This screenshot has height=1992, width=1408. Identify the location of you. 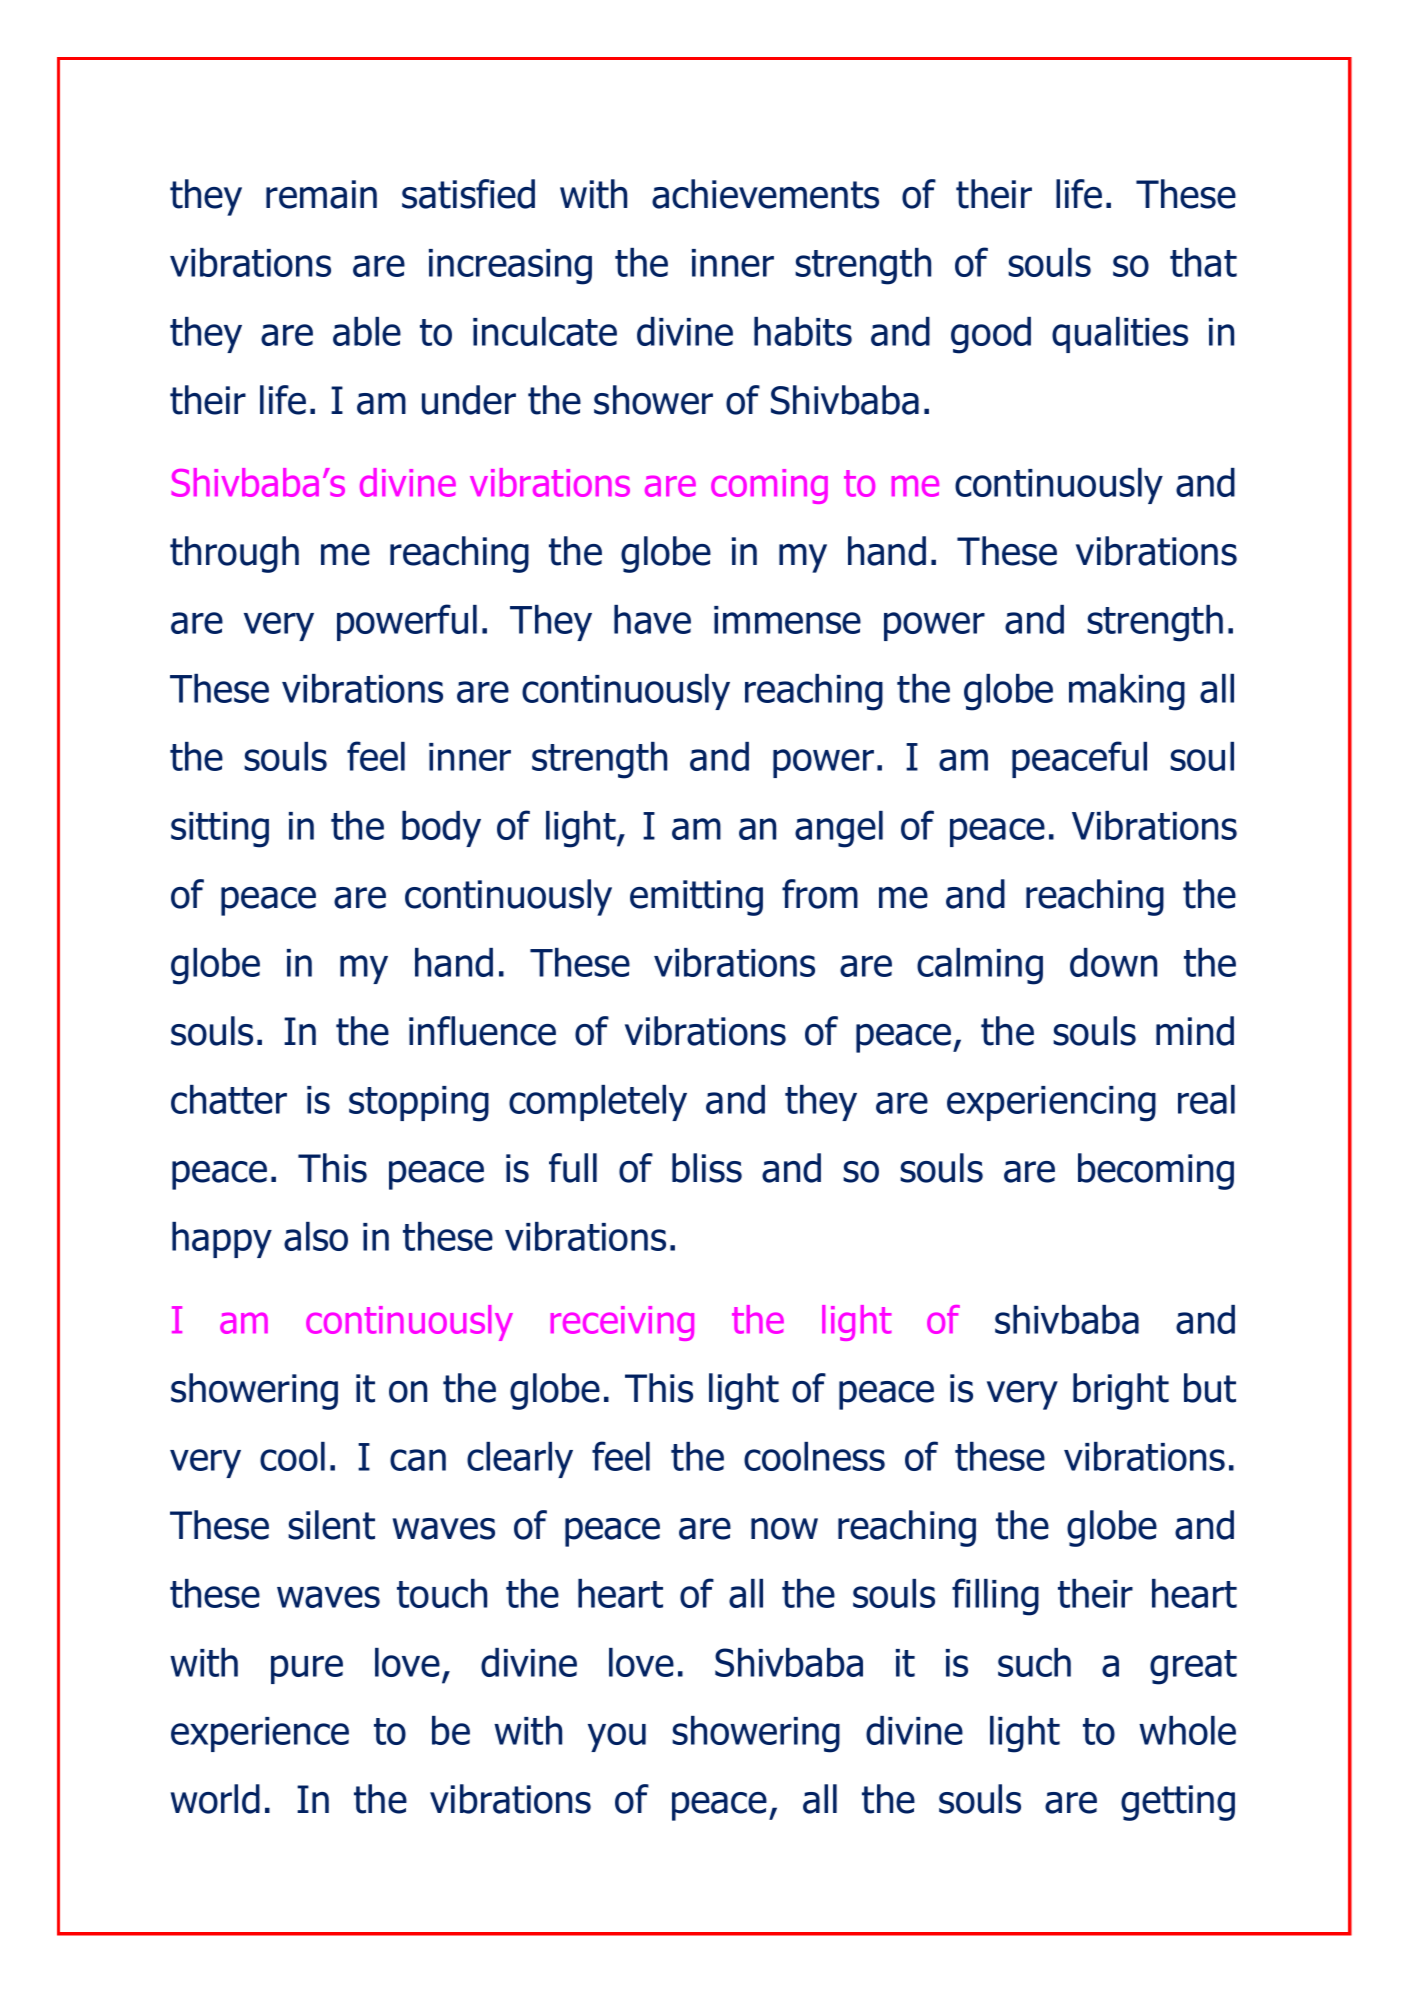
(617, 1737).
